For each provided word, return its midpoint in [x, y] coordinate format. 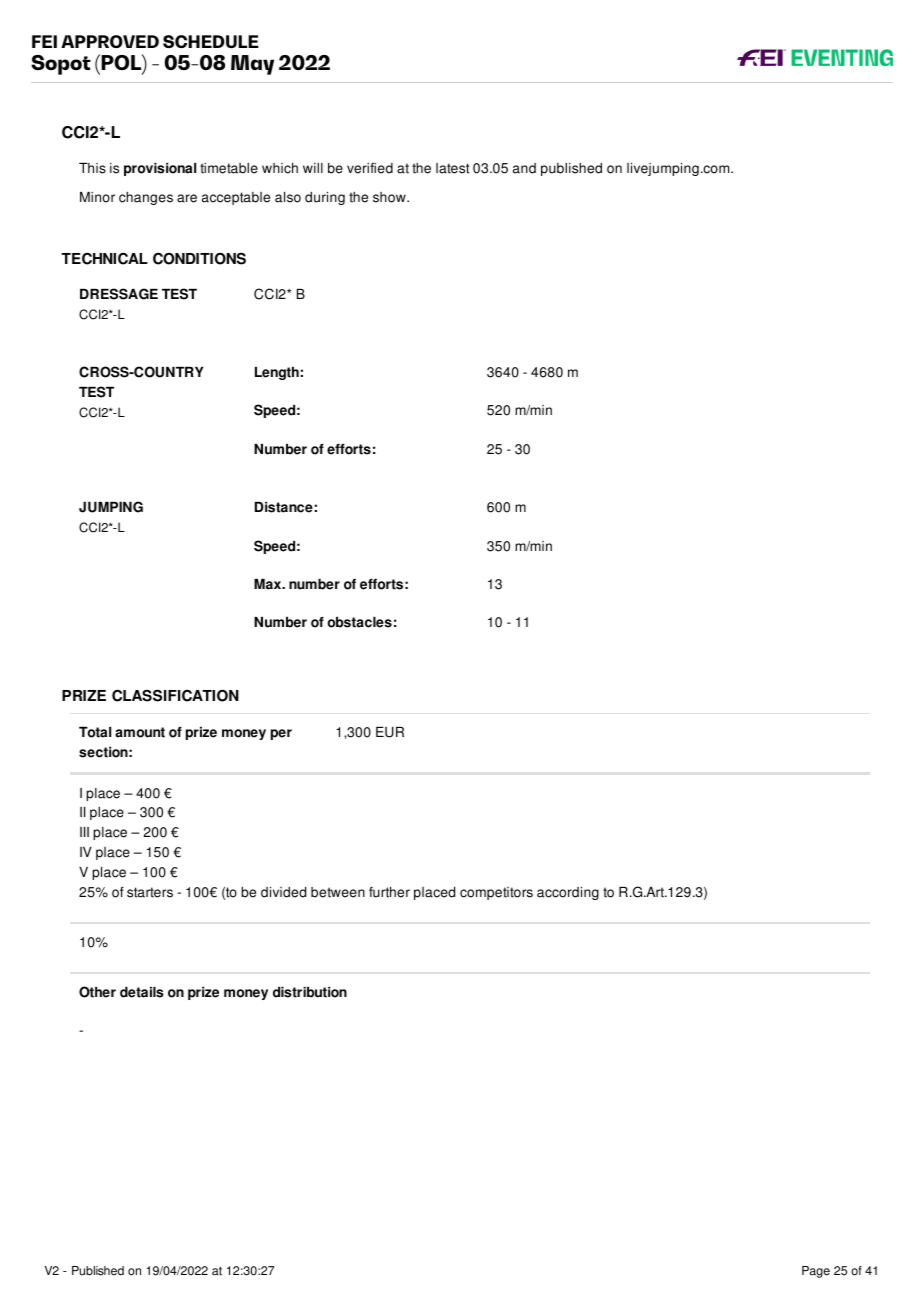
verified [370, 168]
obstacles [359, 622]
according [568, 893]
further [389, 892]
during [325, 198]
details [142, 992]
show [390, 197]
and [524, 168]
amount [140, 732]
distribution [310, 992]
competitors [496, 893]
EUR [390, 732]
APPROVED [110, 41]
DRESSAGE [119, 294]
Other [97, 992]
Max [269, 584]
